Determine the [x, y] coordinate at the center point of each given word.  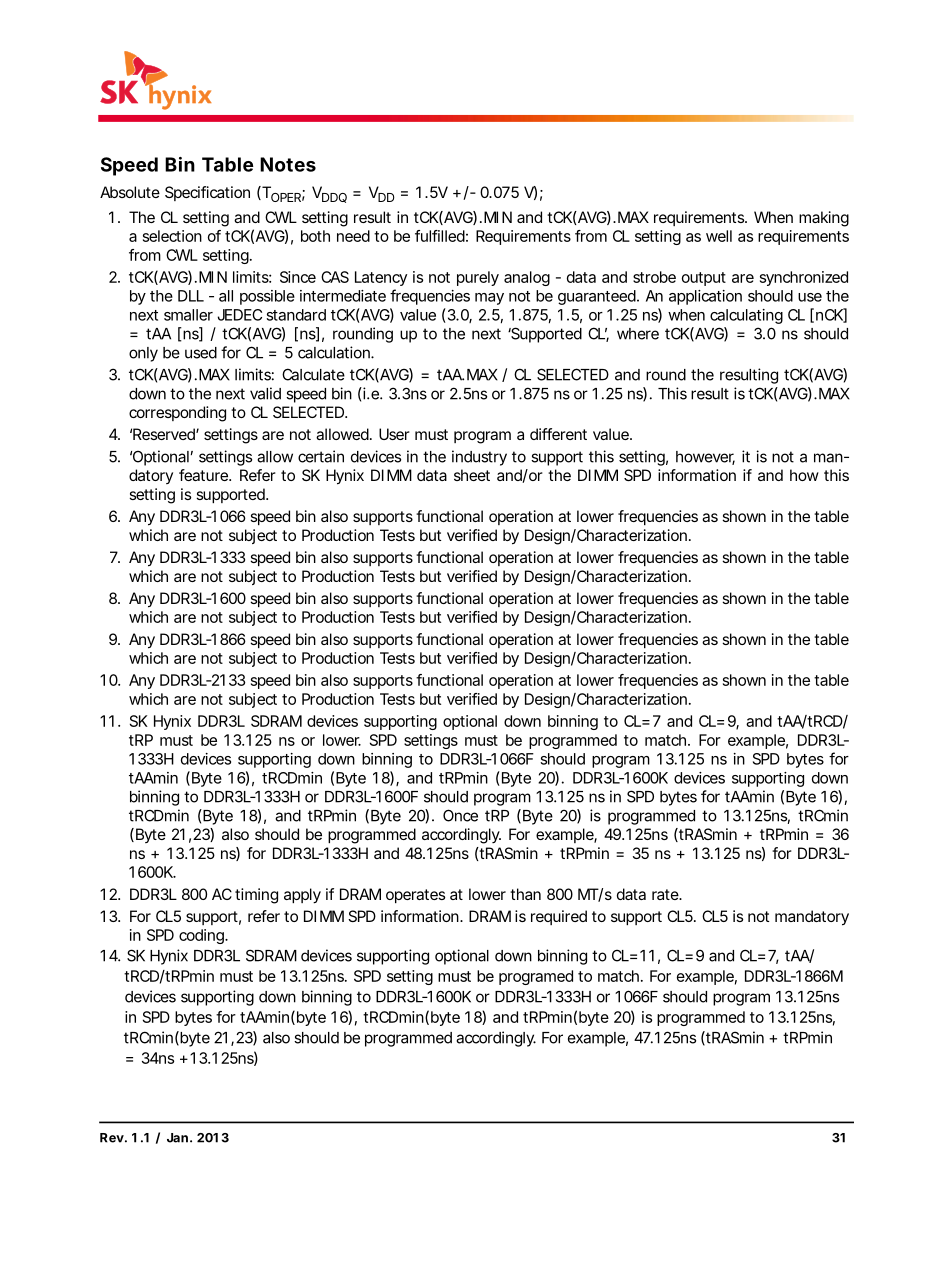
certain [321, 456]
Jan [177, 1138]
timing [256, 896]
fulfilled [440, 236]
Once [460, 815]
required [559, 917]
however [705, 458]
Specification [207, 193]
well [719, 236]
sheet [472, 475]
